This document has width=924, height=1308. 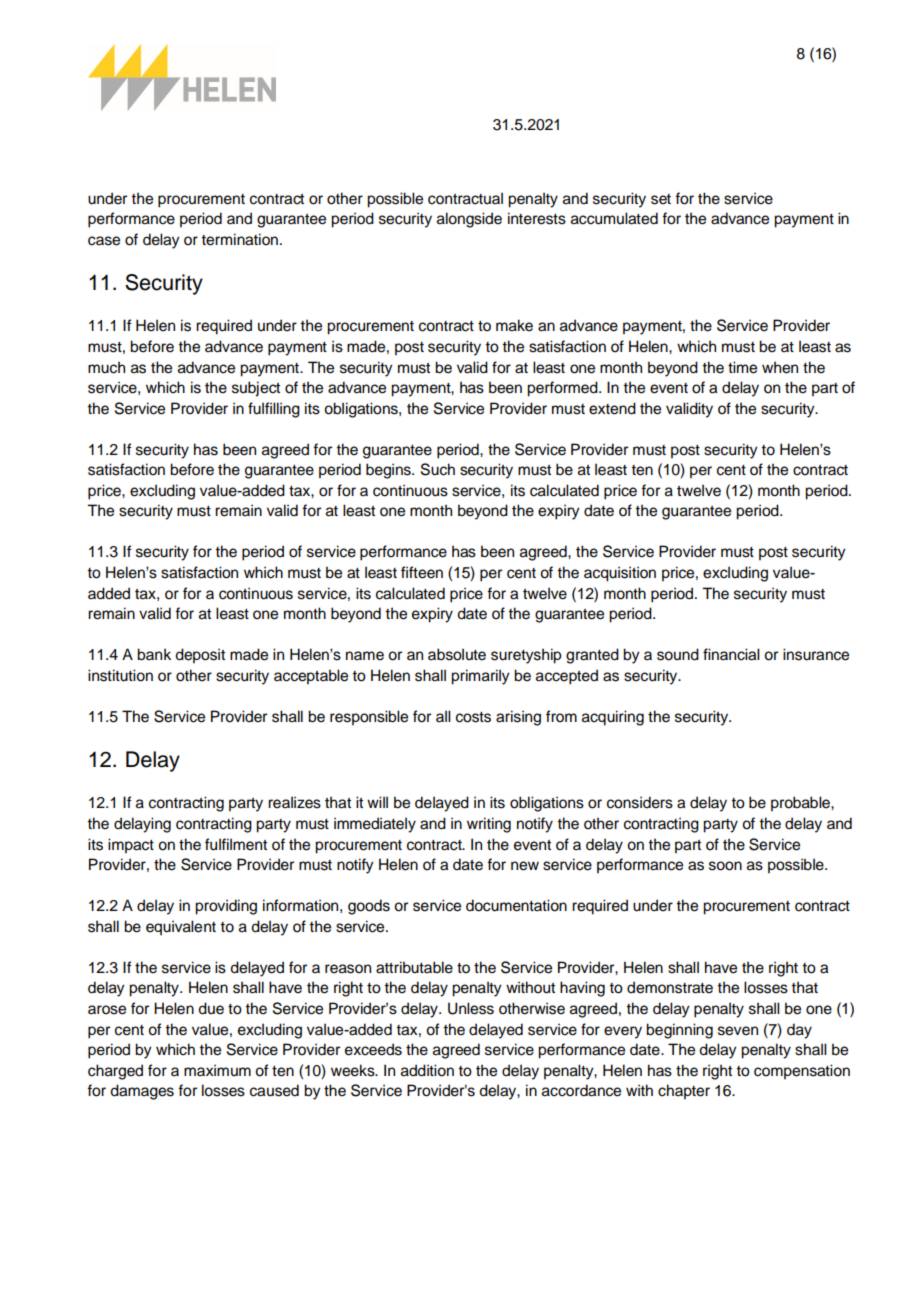 I want to click on absolute, so click(x=457, y=654).
